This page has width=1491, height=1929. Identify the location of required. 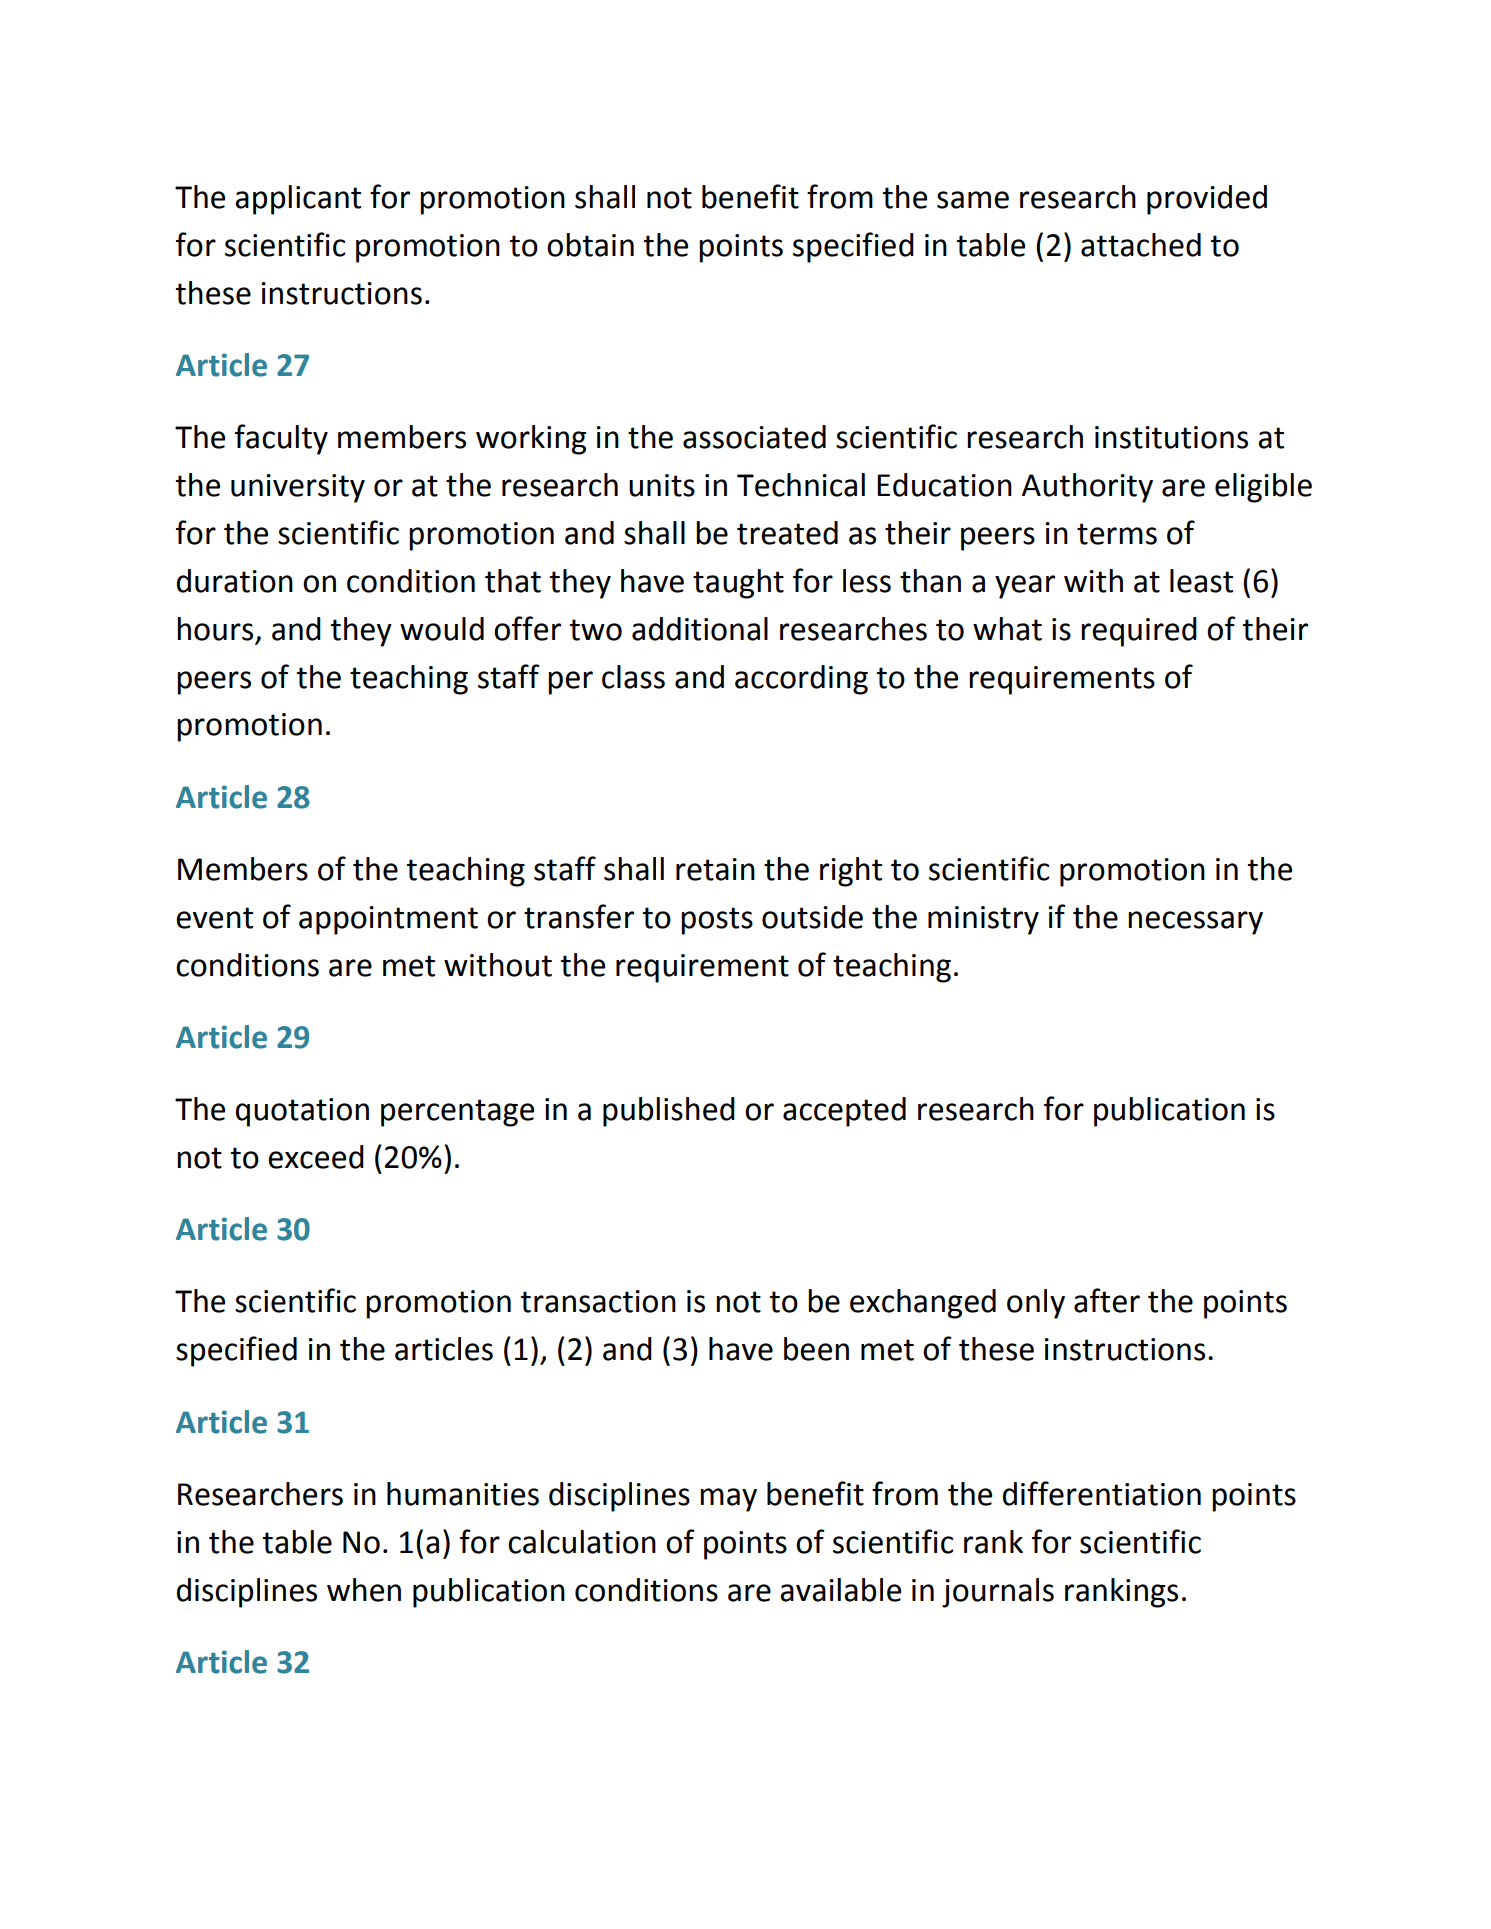
(1139, 632).
